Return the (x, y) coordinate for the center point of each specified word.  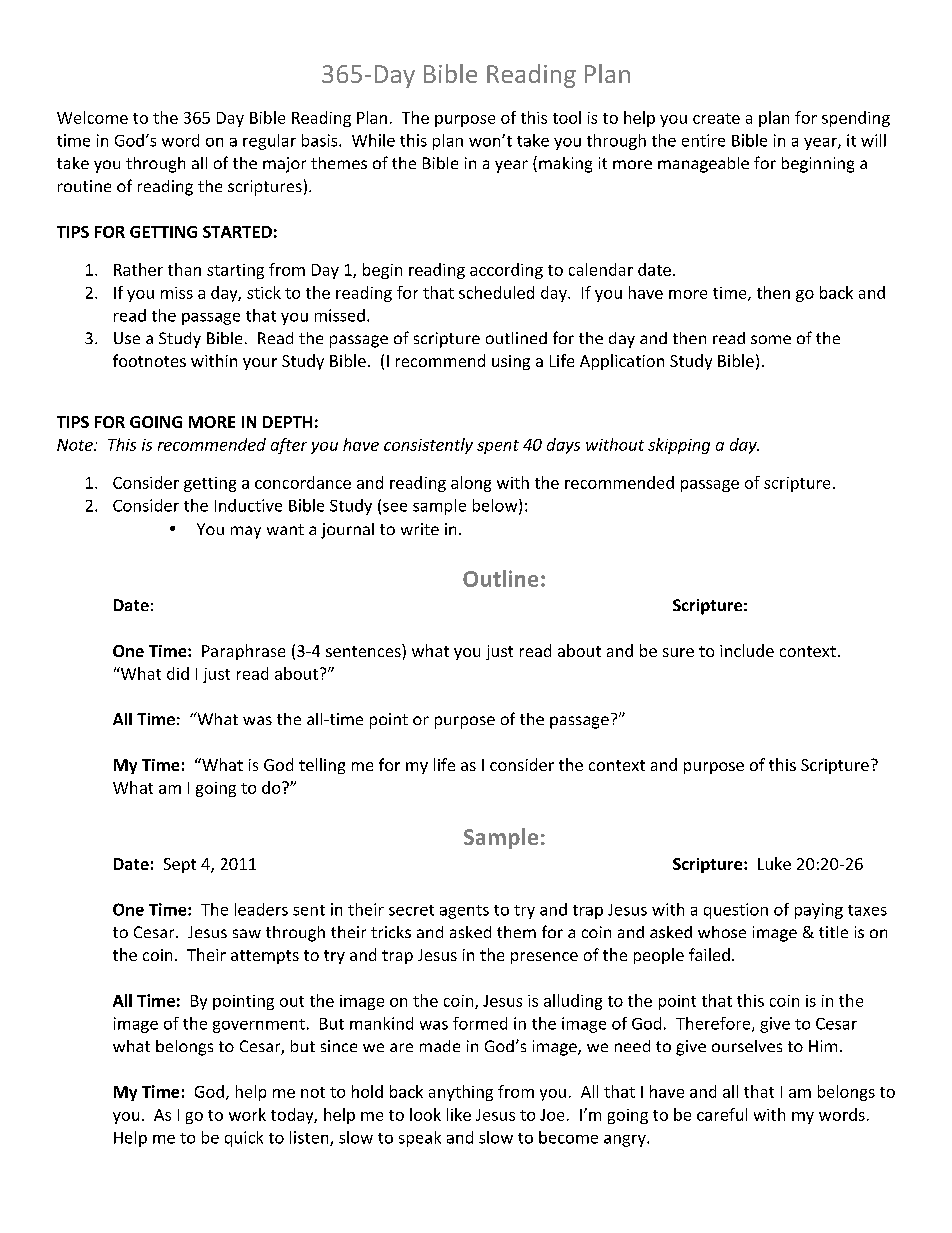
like (459, 1114)
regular (269, 142)
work (247, 1114)
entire (703, 140)
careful (722, 1114)
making (565, 165)
